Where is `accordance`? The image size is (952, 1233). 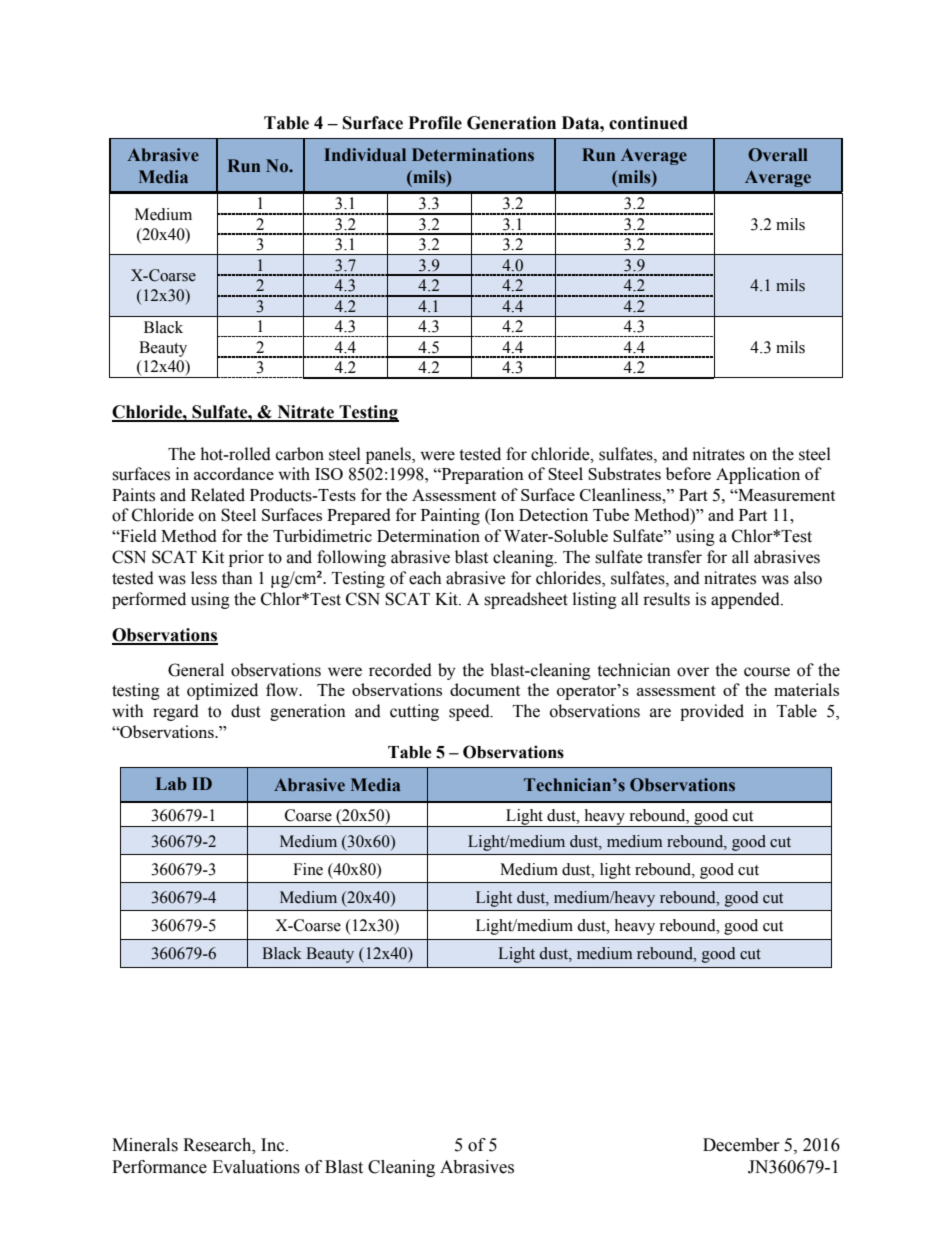 accordance is located at coordinates (234, 473).
